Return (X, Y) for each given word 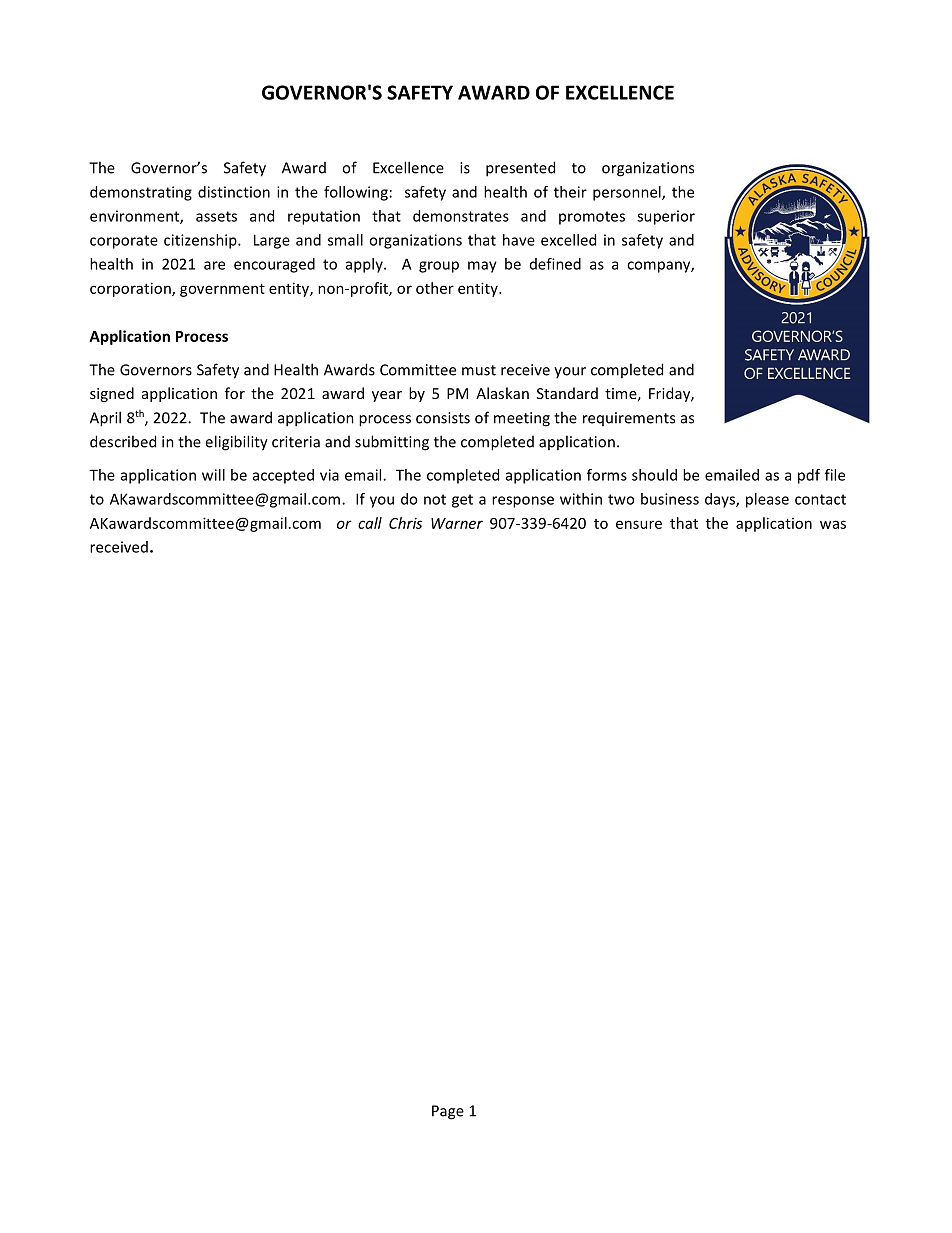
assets (216, 216)
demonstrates (461, 216)
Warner (457, 523)
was (833, 524)
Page (448, 1112)
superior (666, 217)
